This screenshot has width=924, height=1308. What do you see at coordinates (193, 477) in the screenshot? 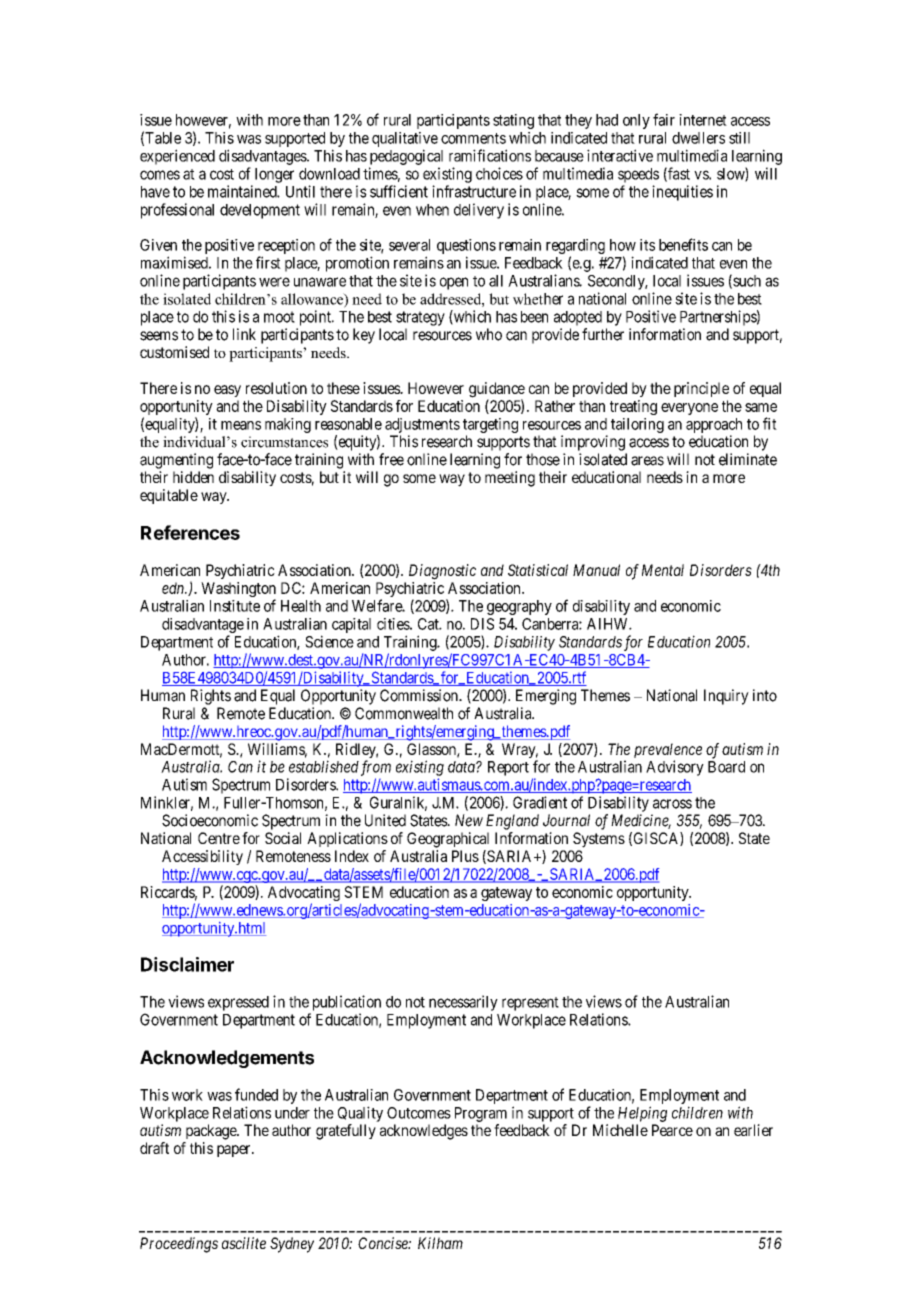
I see `hidden` at bounding box center [193, 477].
